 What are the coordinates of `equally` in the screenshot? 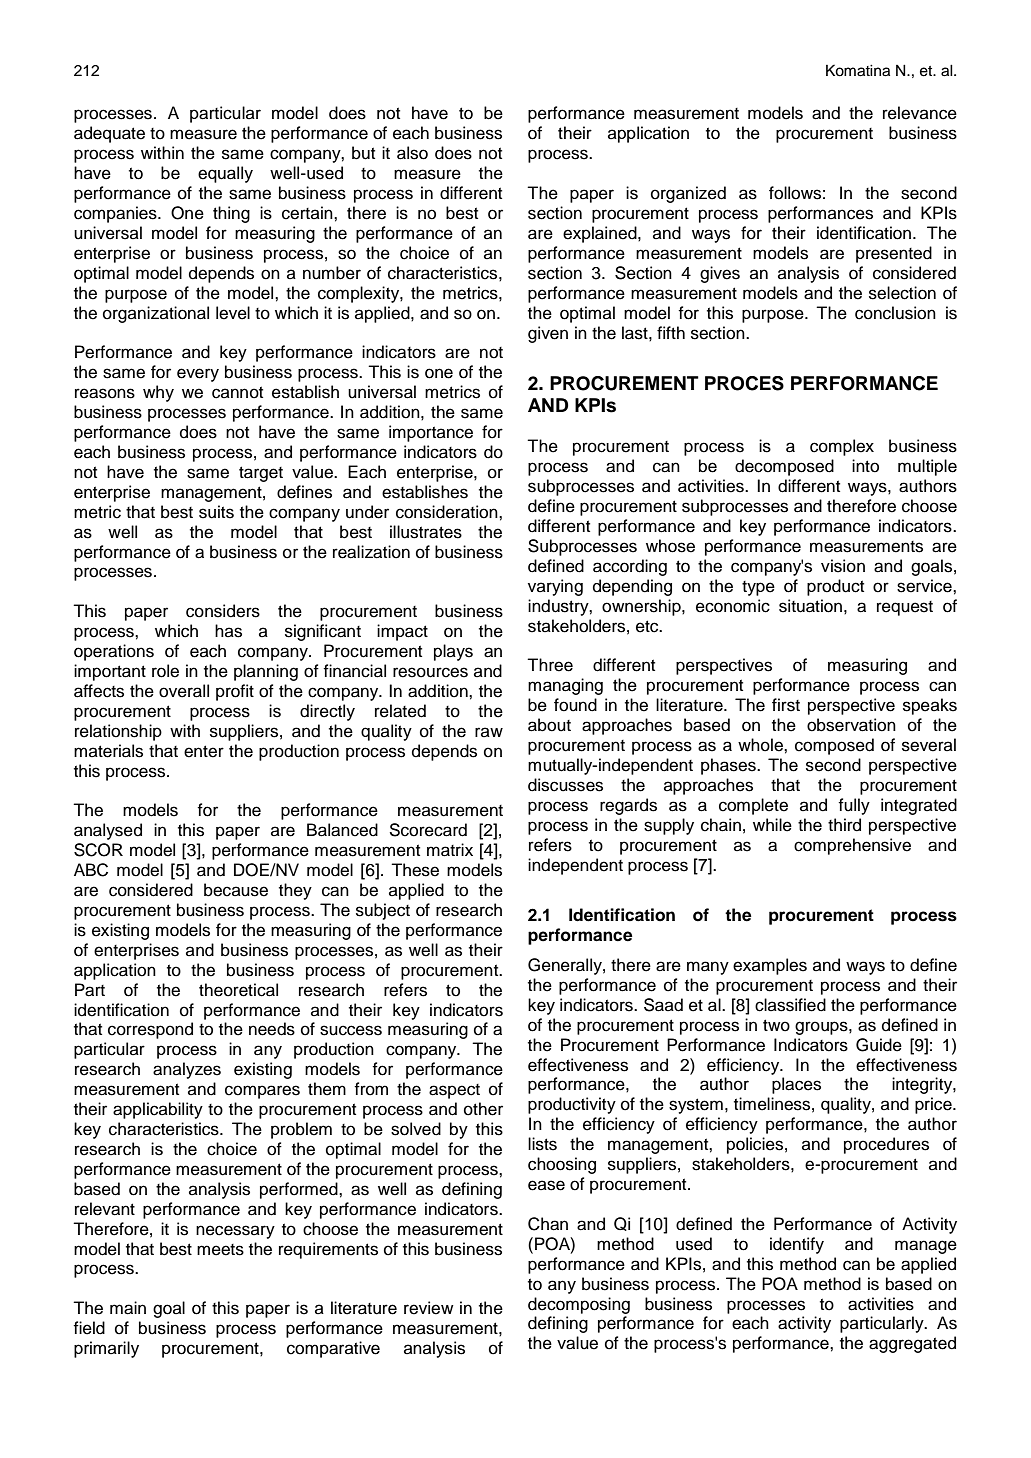 It's located at (225, 174).
